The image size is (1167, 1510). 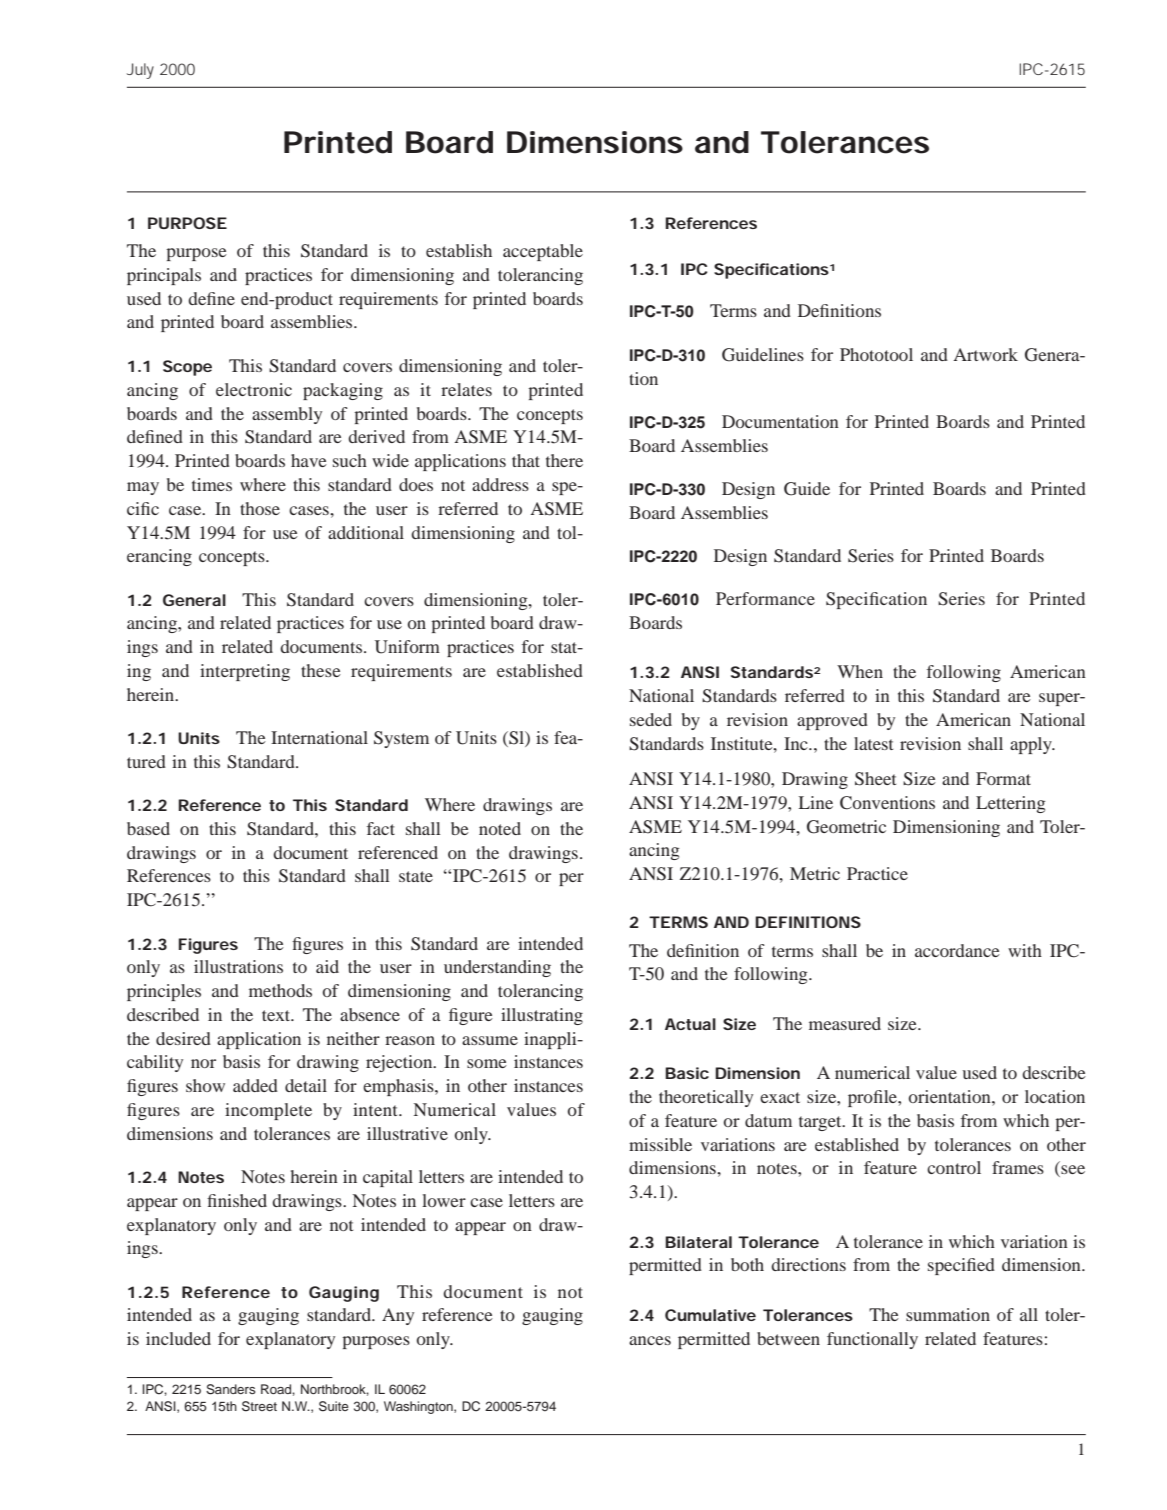 What do you see at coordinates (1003, 778) in the screenshot?
I see `Format` at bounding box center [1003, 778].
